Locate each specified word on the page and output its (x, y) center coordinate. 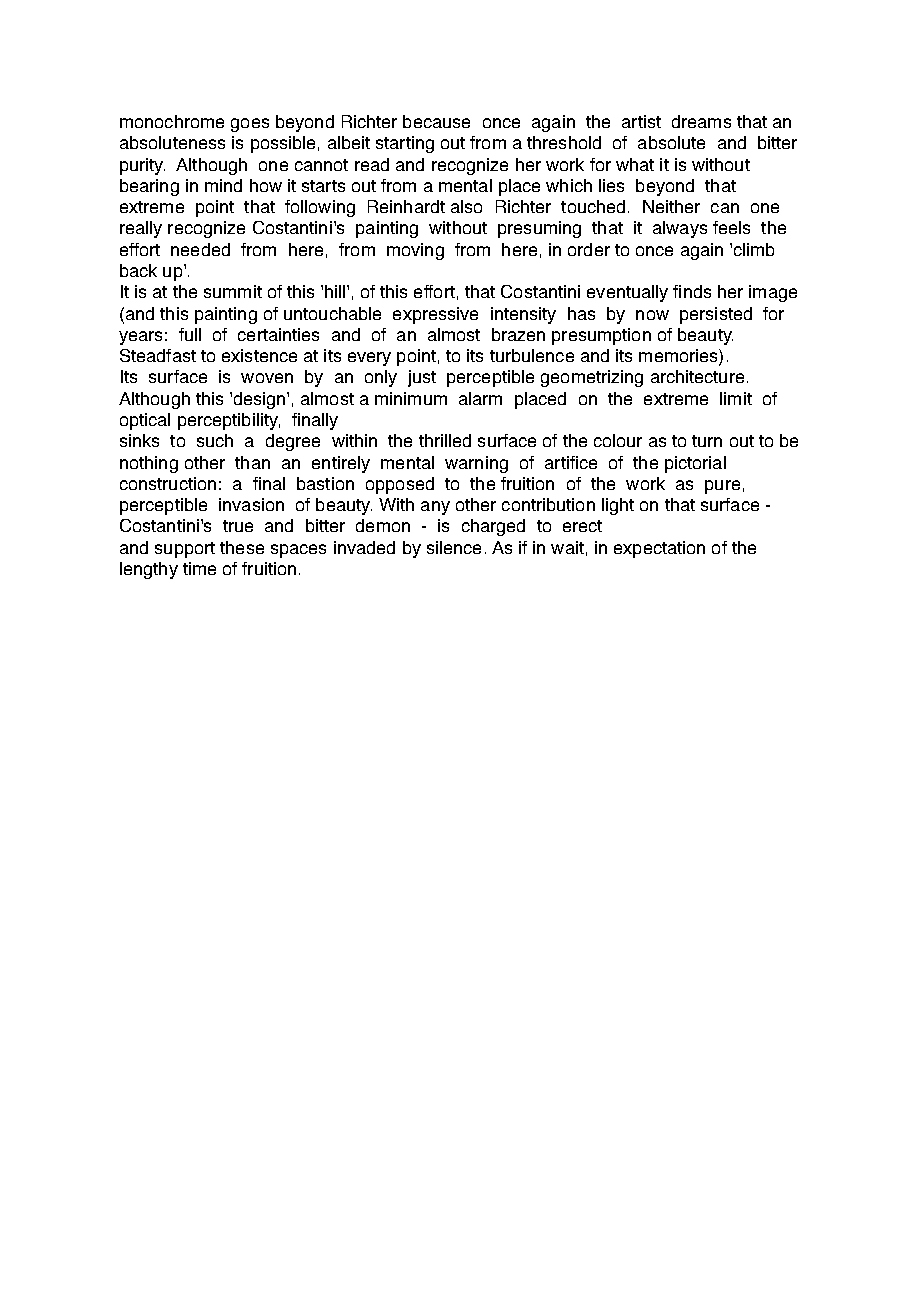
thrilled (445, 440)
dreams (701, 121)
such (215, 440)
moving (415, 251)
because (436, 121)
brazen (518, 334)
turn (707, 441)
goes (250, 125)
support (185, 550)
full (190, 334)
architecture (697, 376)
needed (200, 249)
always (680, 229)
